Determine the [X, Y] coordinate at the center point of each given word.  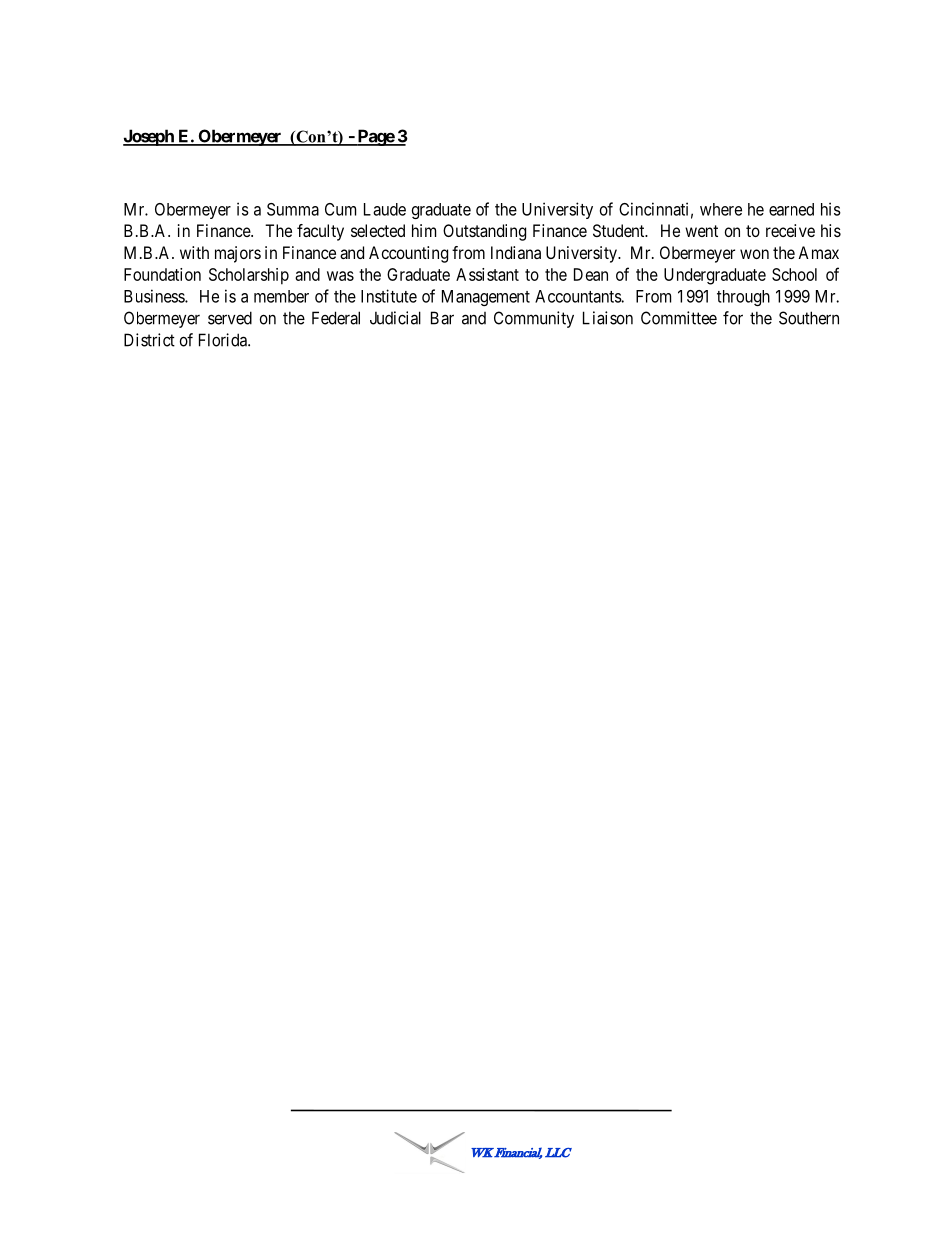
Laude [385, 209]
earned [791, 209]
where [721, 209]
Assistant [487, 274]
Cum [340, 209]
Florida [224, 340]
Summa [293, 209]
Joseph [149, 137]
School [794, 274]
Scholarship [249, 276]
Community [534, 319]
